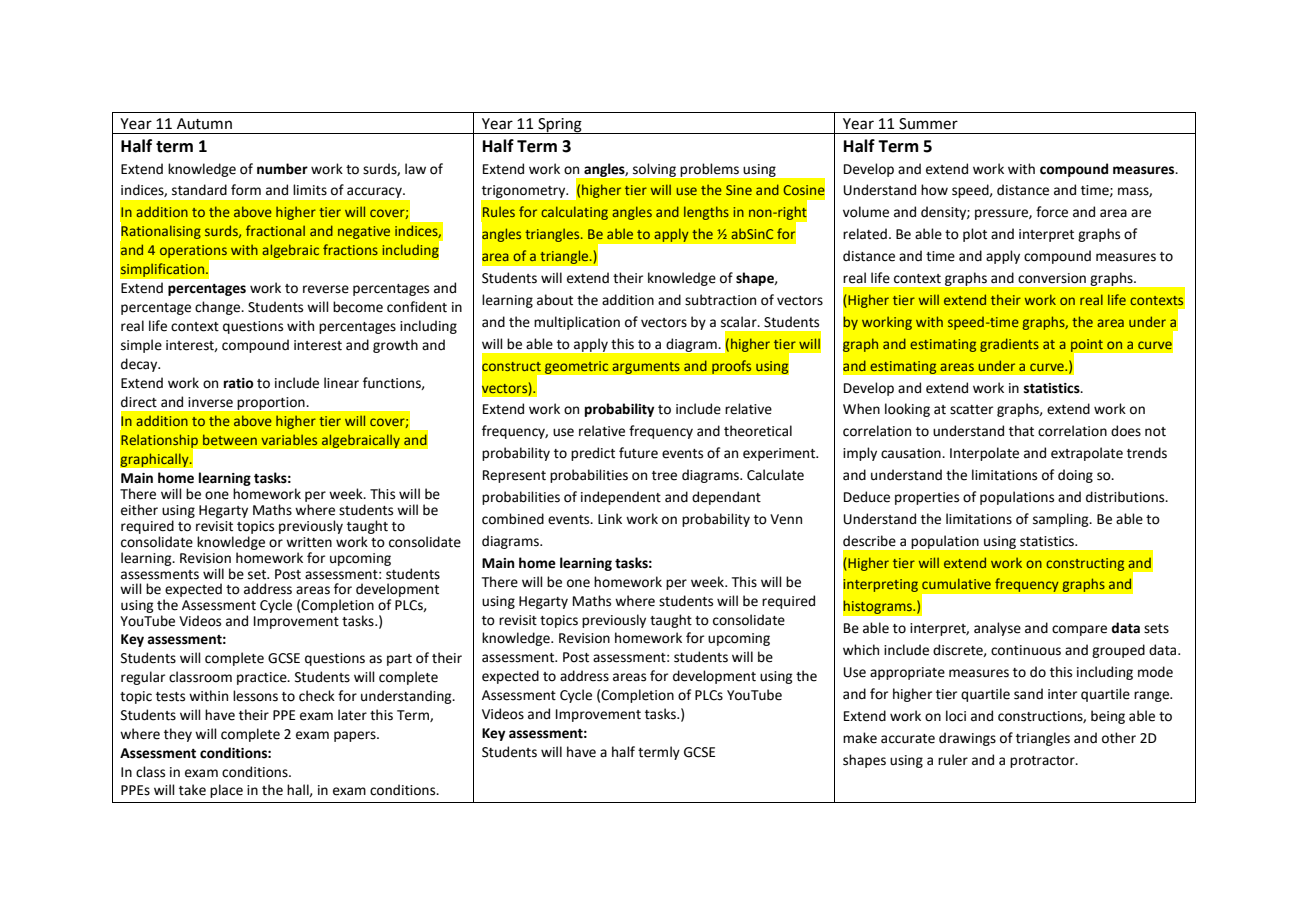 The width and height of the page is (1308, 924). Describe the element at coordinates (638, 453) in the page. I see `future` at that location.
